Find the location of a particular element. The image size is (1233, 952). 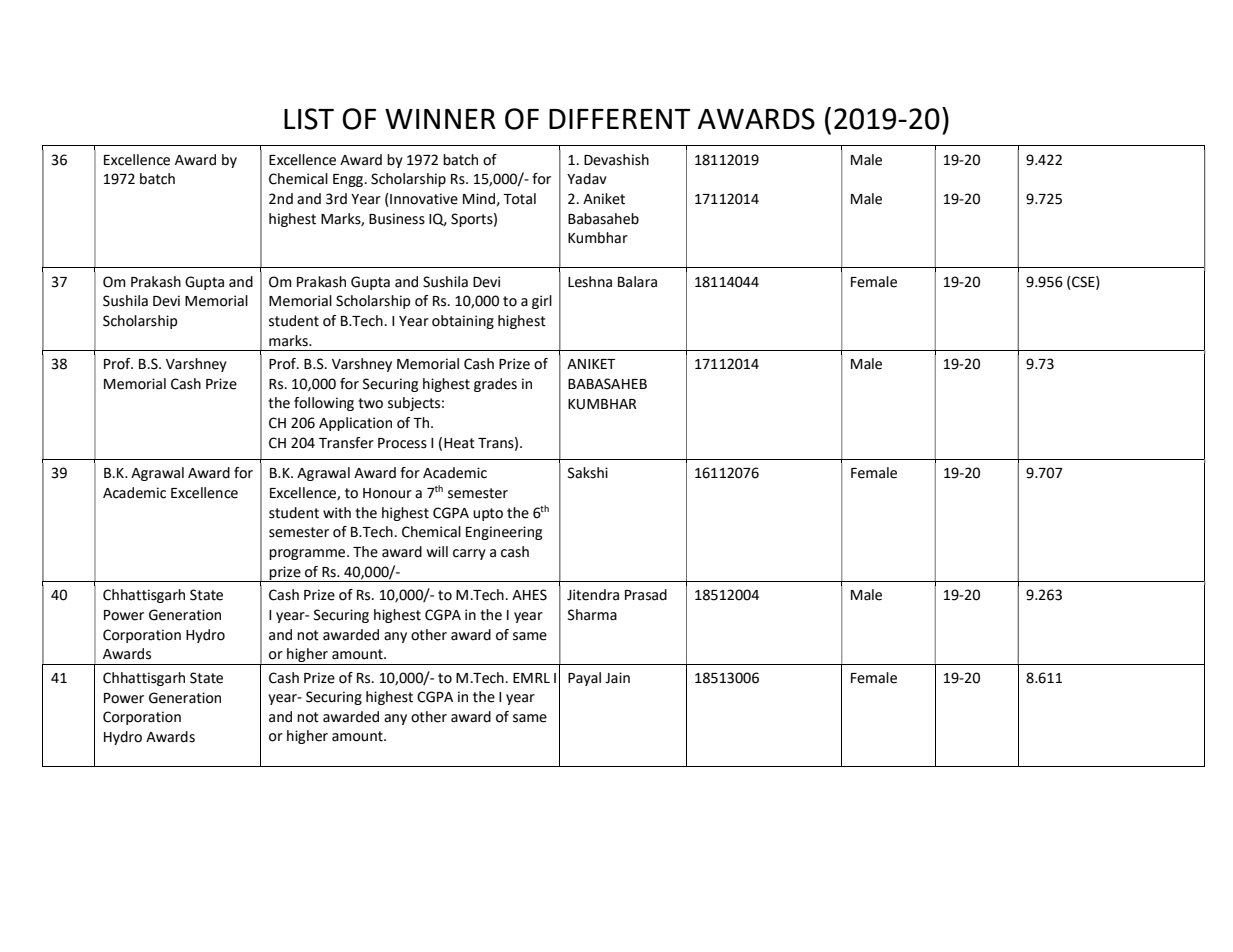

girl is located at coordinates (542, 302).
